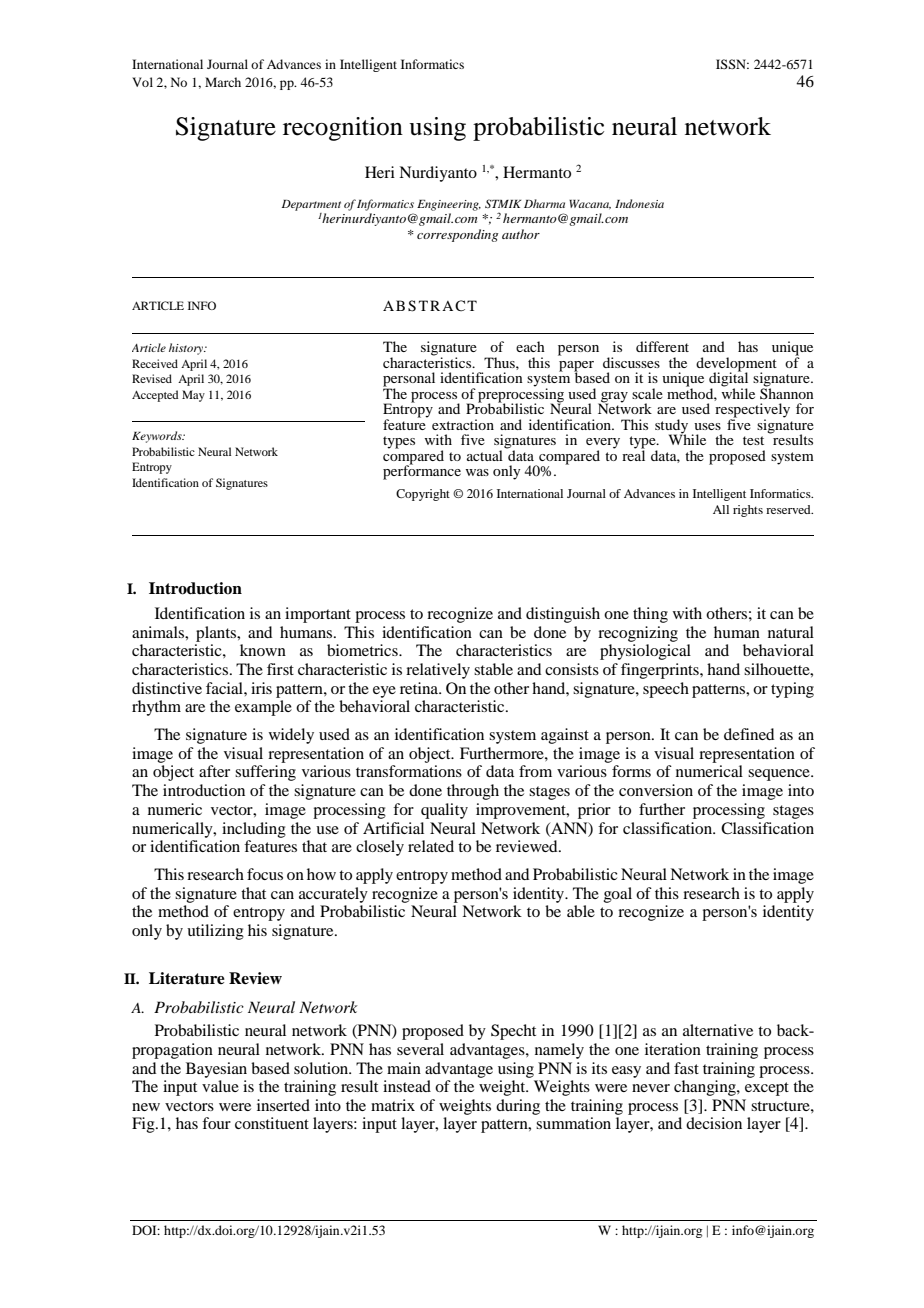 The height and width of the screenshot is (1308, 924). What do you see at coordinates (431, 846) in the screenshot?
I see `related` at bounding box center [431, 846].
